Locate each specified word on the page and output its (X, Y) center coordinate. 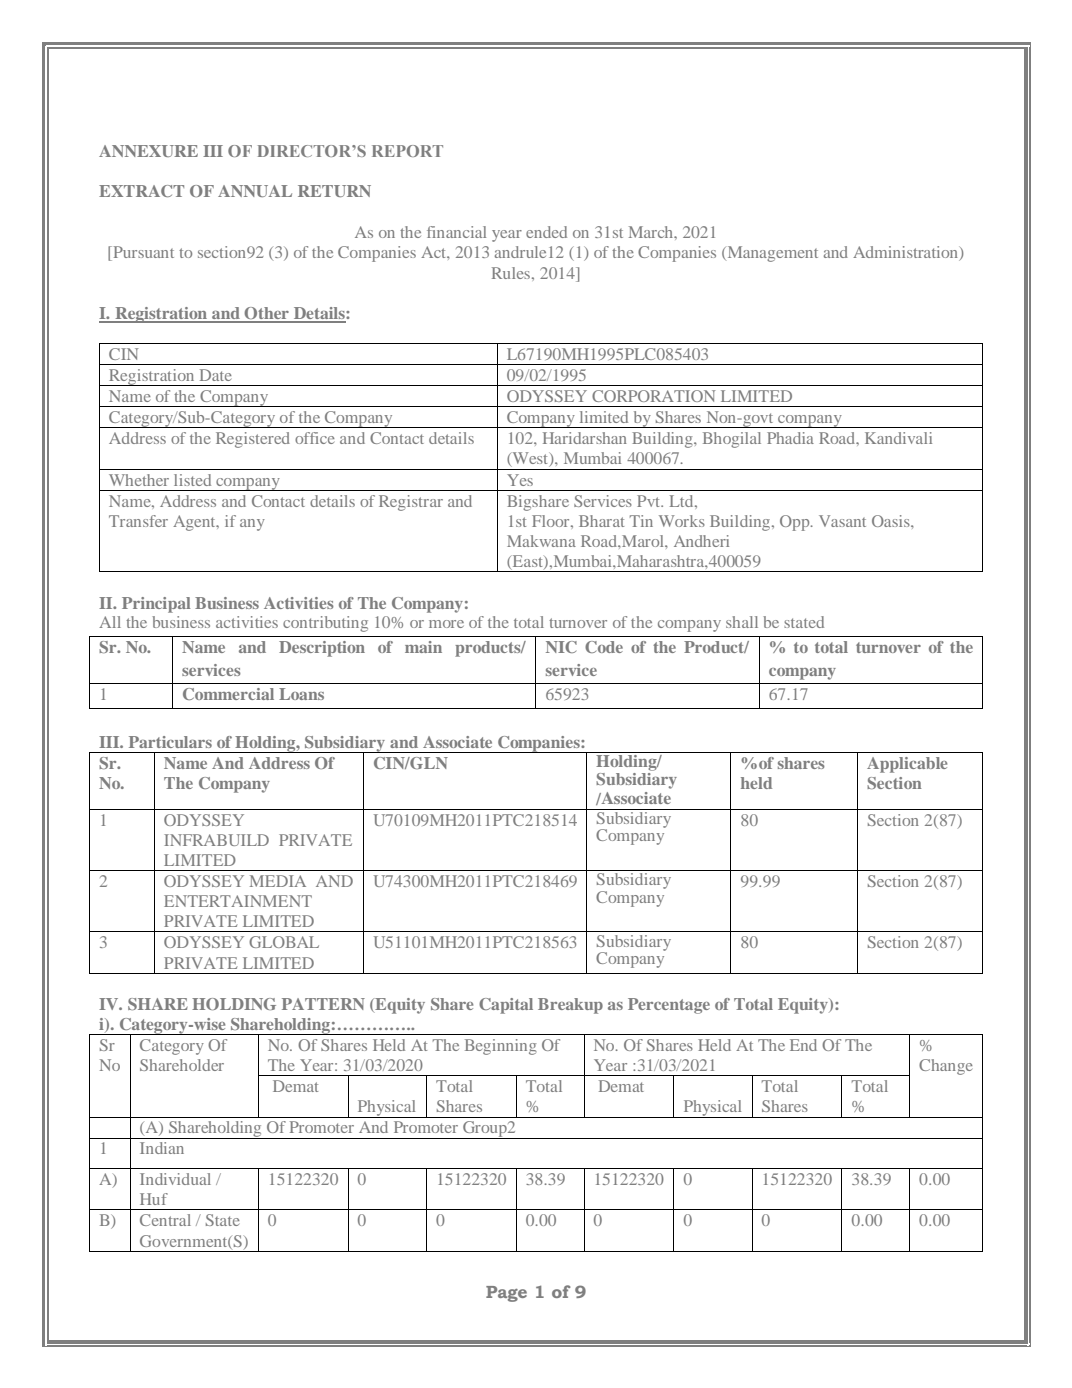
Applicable (907, 765)
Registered (253, 440)
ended (546, 232)
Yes (520, 480)
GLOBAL (284, 942)
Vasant (842, 521)
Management (771, 254)
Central (165, 1220)
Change (946, 1067)
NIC (561, 647)
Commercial (228, 694)
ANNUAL (255, 191)
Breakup (570, 1006)
